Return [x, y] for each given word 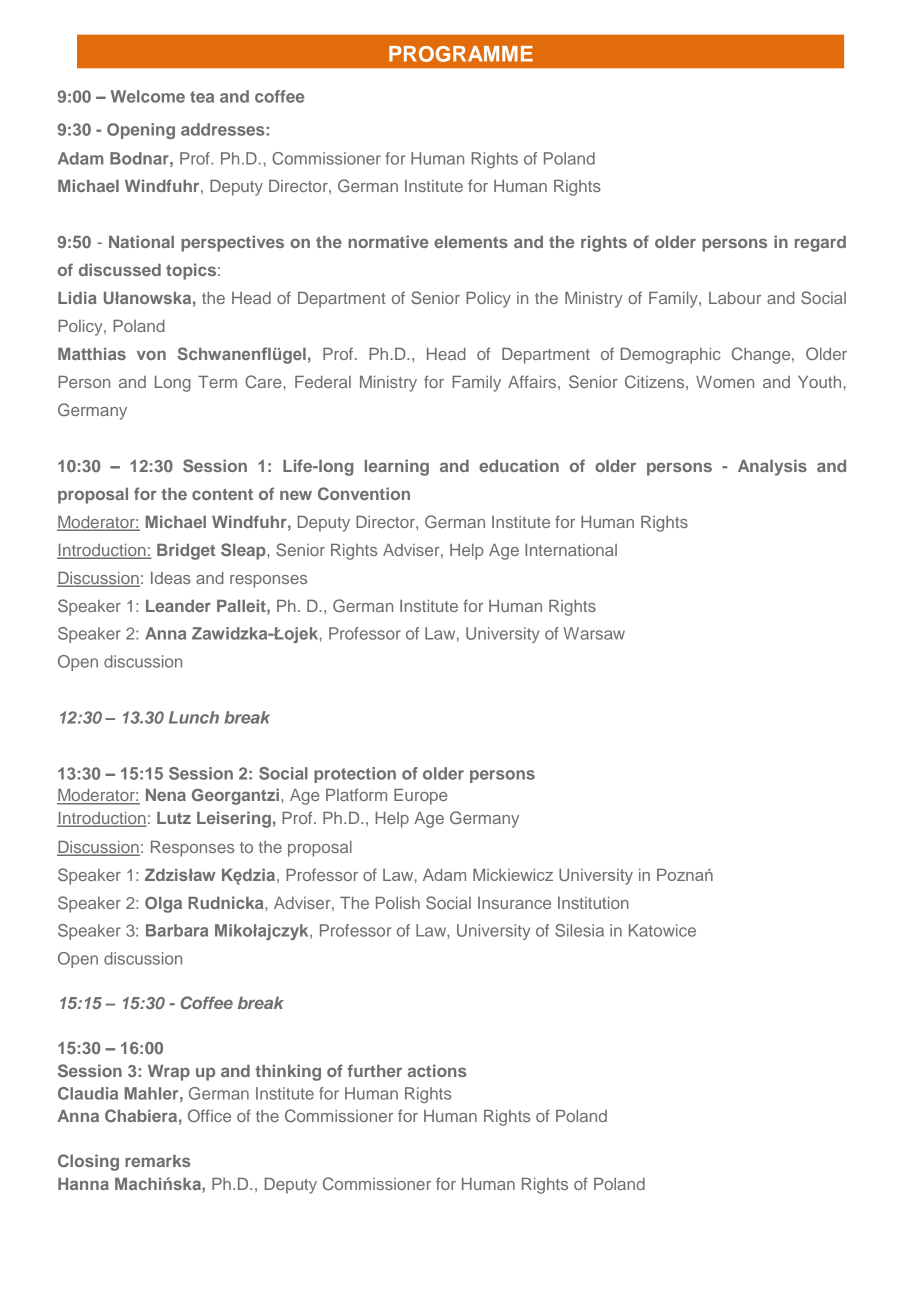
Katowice [662, 930]
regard [820, 244]
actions [437, 1070]
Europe [420, 797]
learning [397, 467]
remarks [158, 1161]
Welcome [148, 96]
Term [217, 382]
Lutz [174, 818]
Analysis [772, 467]
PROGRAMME [461, 54]
